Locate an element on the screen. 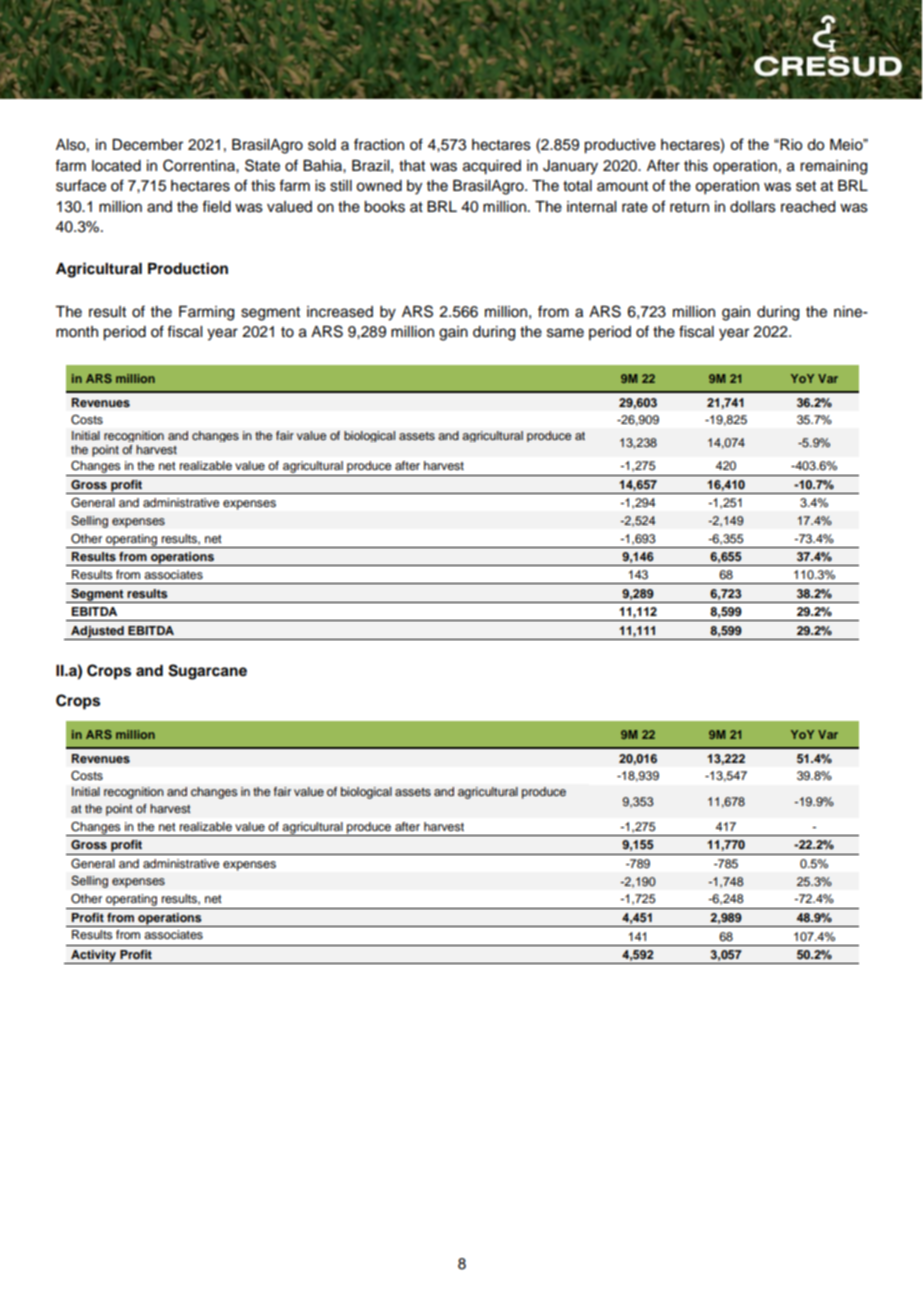 The image size is (924, 1309). return is located at coordinates (689, 207).
